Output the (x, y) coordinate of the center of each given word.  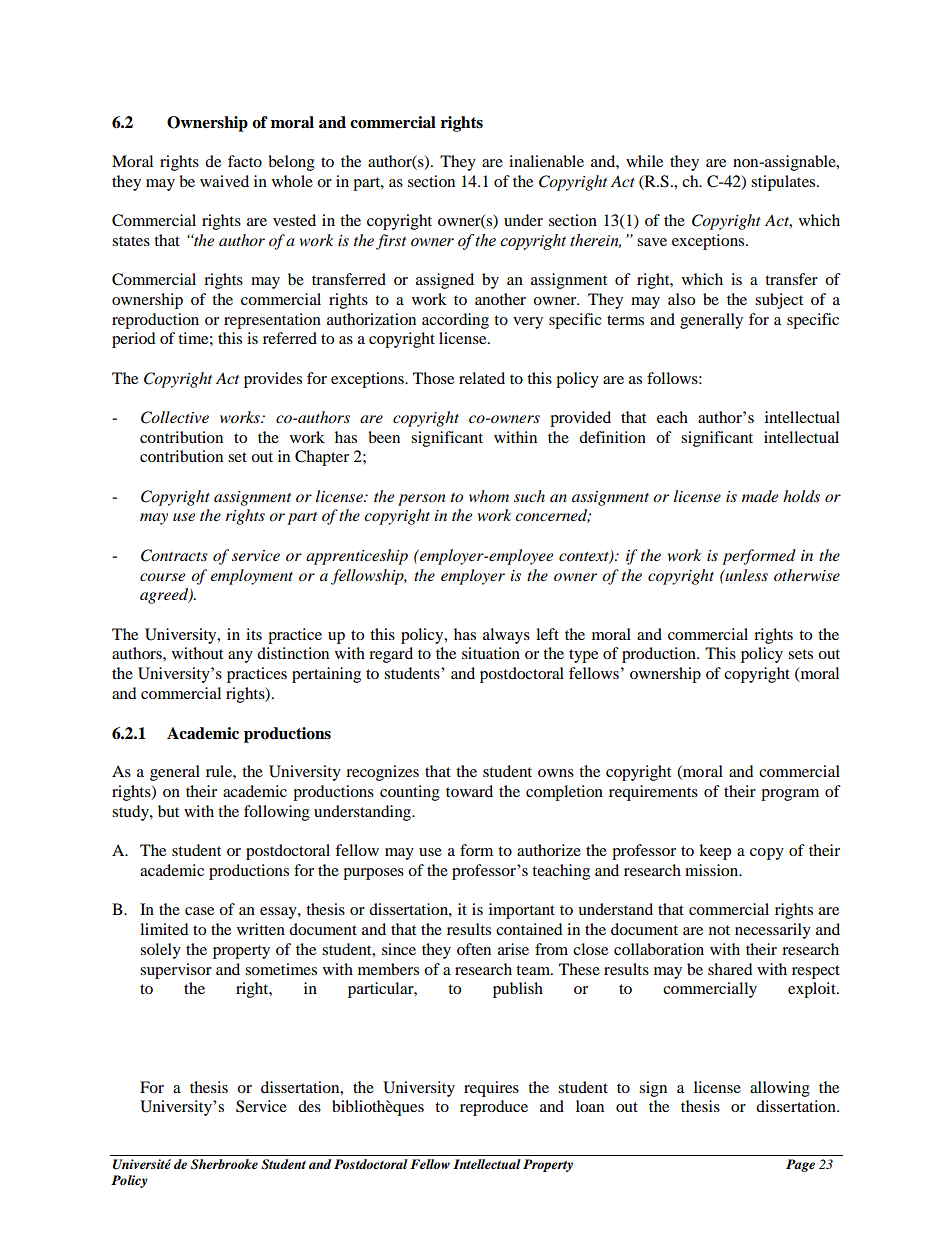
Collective (175, 417)
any (240, 657)
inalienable (546, 161)
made (760, 496)
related (482, 378)
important (522, 911)
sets (800, 654)
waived (224, 181)
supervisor (176, 971)
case (199, 911)
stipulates (784, 183)
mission (713, 870)
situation (491, 653)
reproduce (494, 1108)
